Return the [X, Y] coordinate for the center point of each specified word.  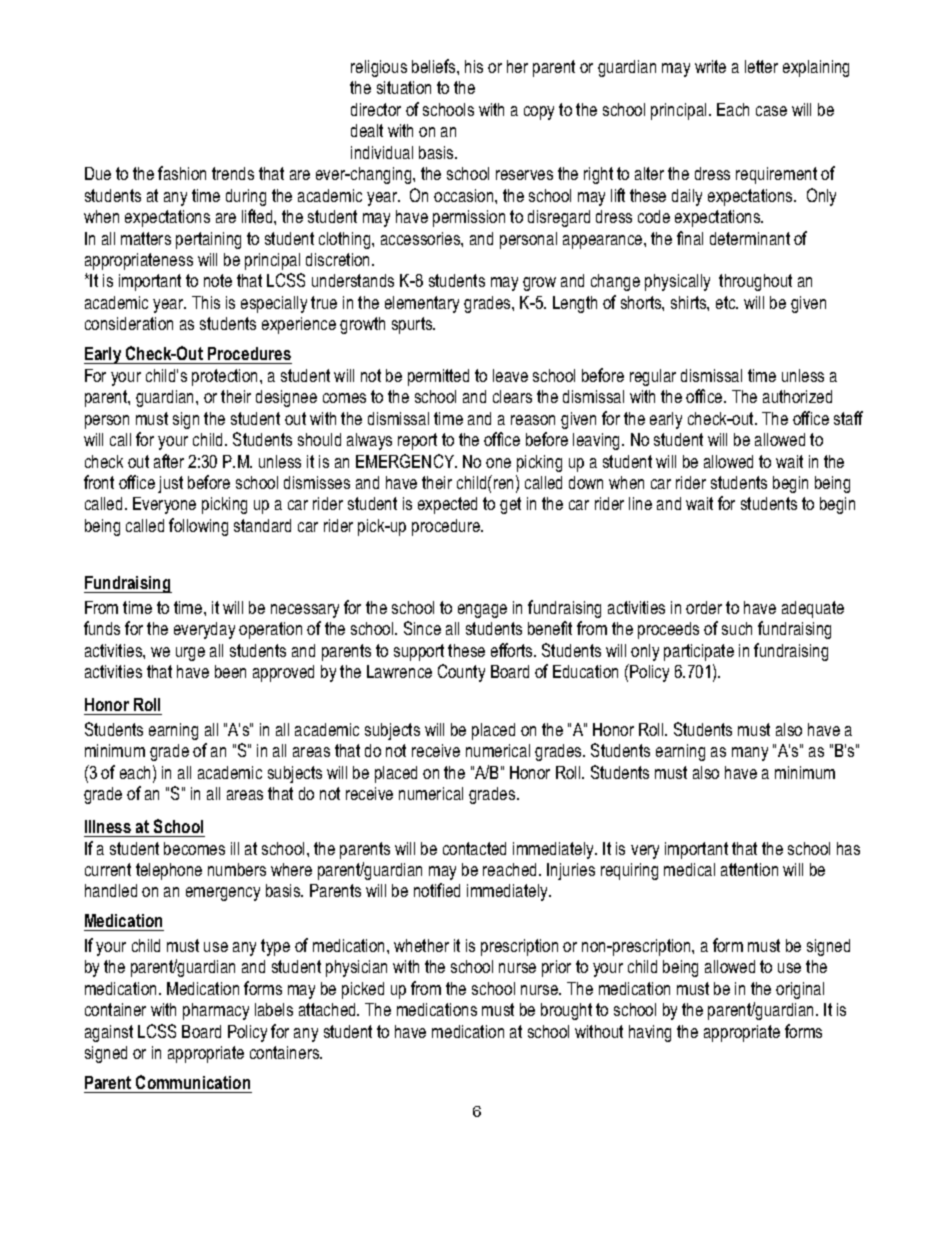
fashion [182, 173]
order [704, 607]
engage [482, 611]
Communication [193, 1082]
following [198, 527]
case [771, 111]
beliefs [435, 66]
